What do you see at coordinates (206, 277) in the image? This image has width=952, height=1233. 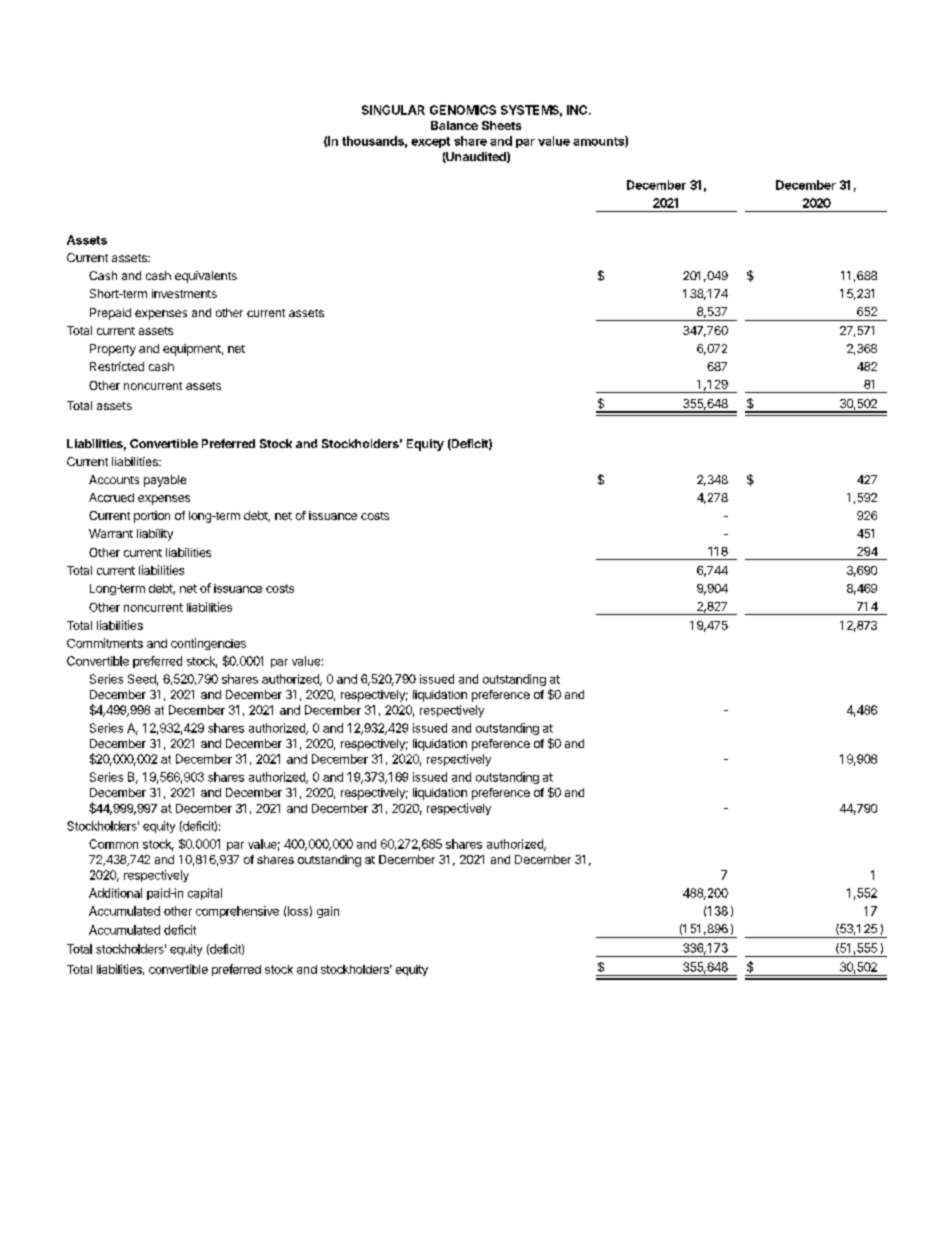 I see `equivalents` at bounding box center [206, 277].
